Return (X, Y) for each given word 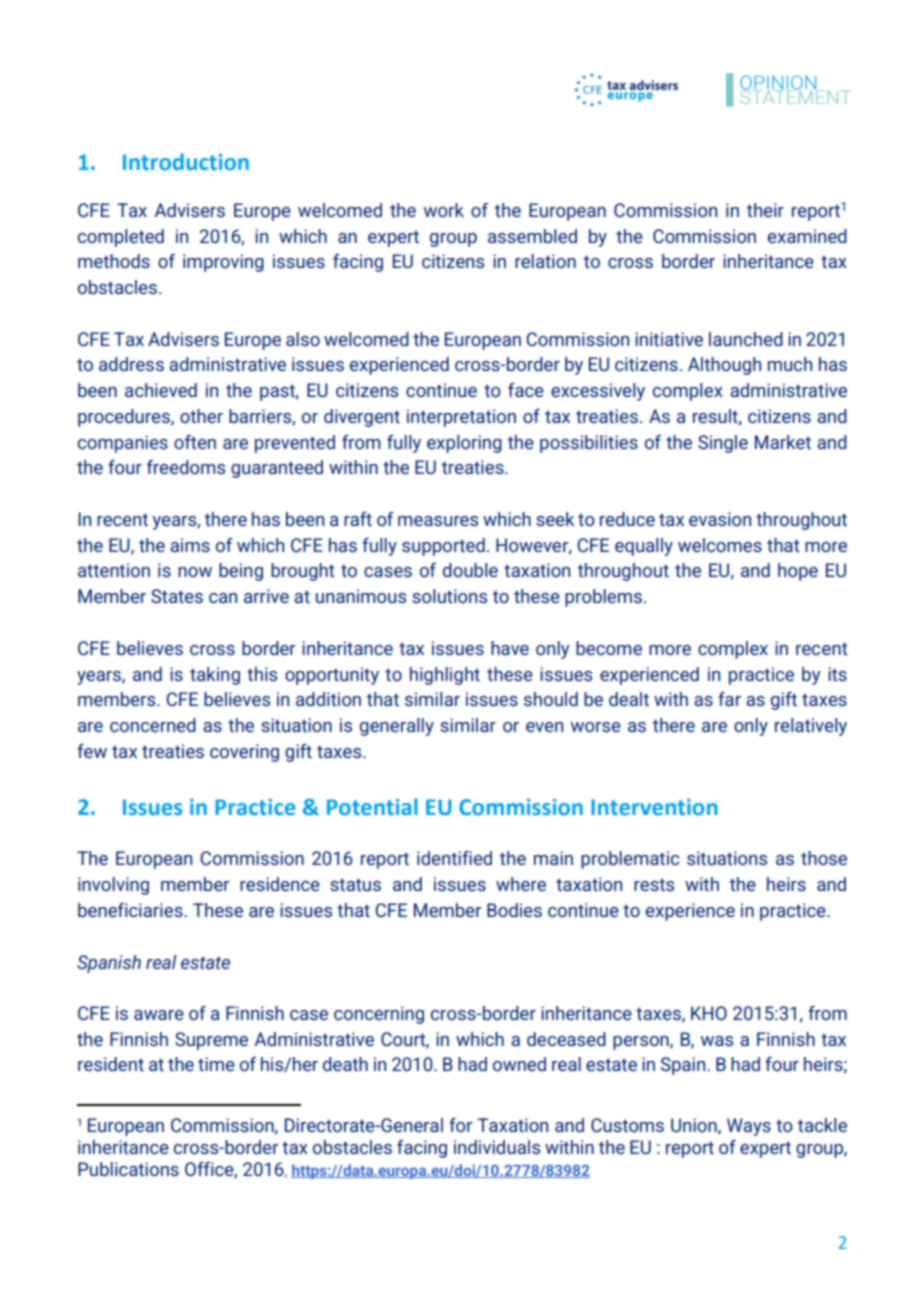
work (444, 210)
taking (215, 676)
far (729, 699)
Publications (128, 1169)
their (765, 210)
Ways (749, 1127)
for (460, 1125)
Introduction (186, 162)
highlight (445, 676)
